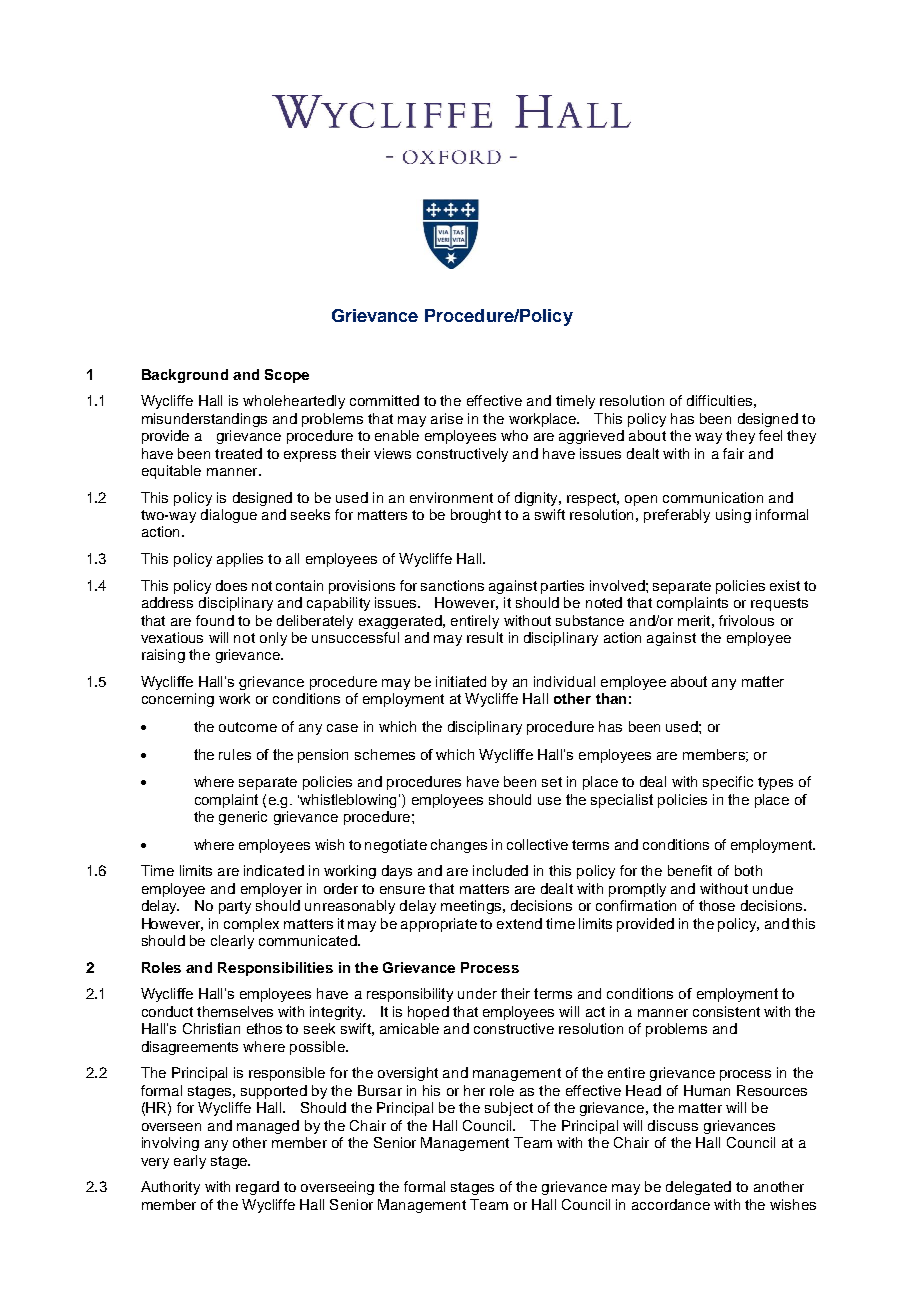 The width and height of the document is (903, 1316). Describe the element at coordinates (461, 681) in the document. I see `initiated` at that location.
